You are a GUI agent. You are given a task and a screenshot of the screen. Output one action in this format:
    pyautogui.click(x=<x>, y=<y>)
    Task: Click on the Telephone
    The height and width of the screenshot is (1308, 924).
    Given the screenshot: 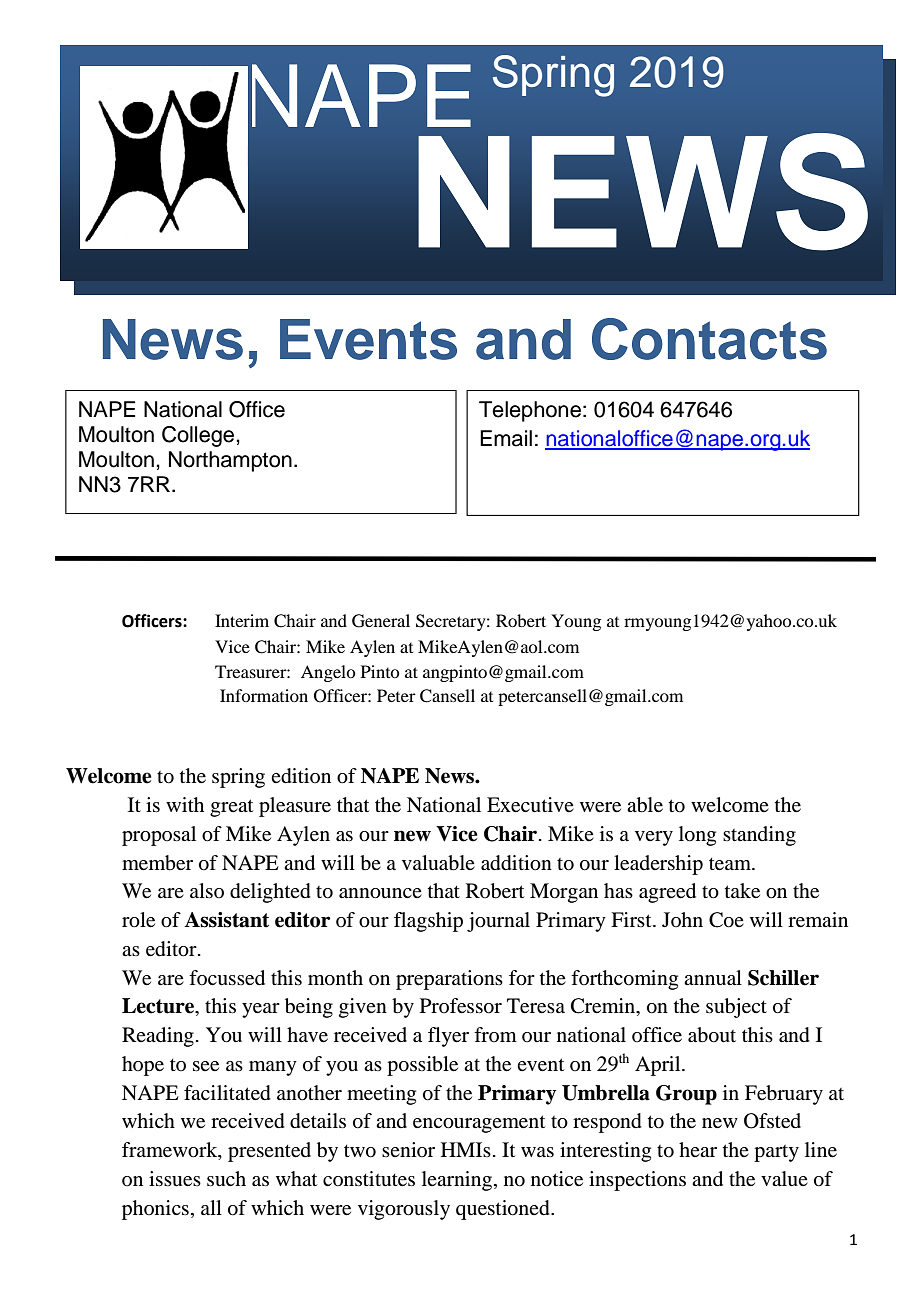 What is the action you would take?
    pyautogui.click(x=530, y=411)
